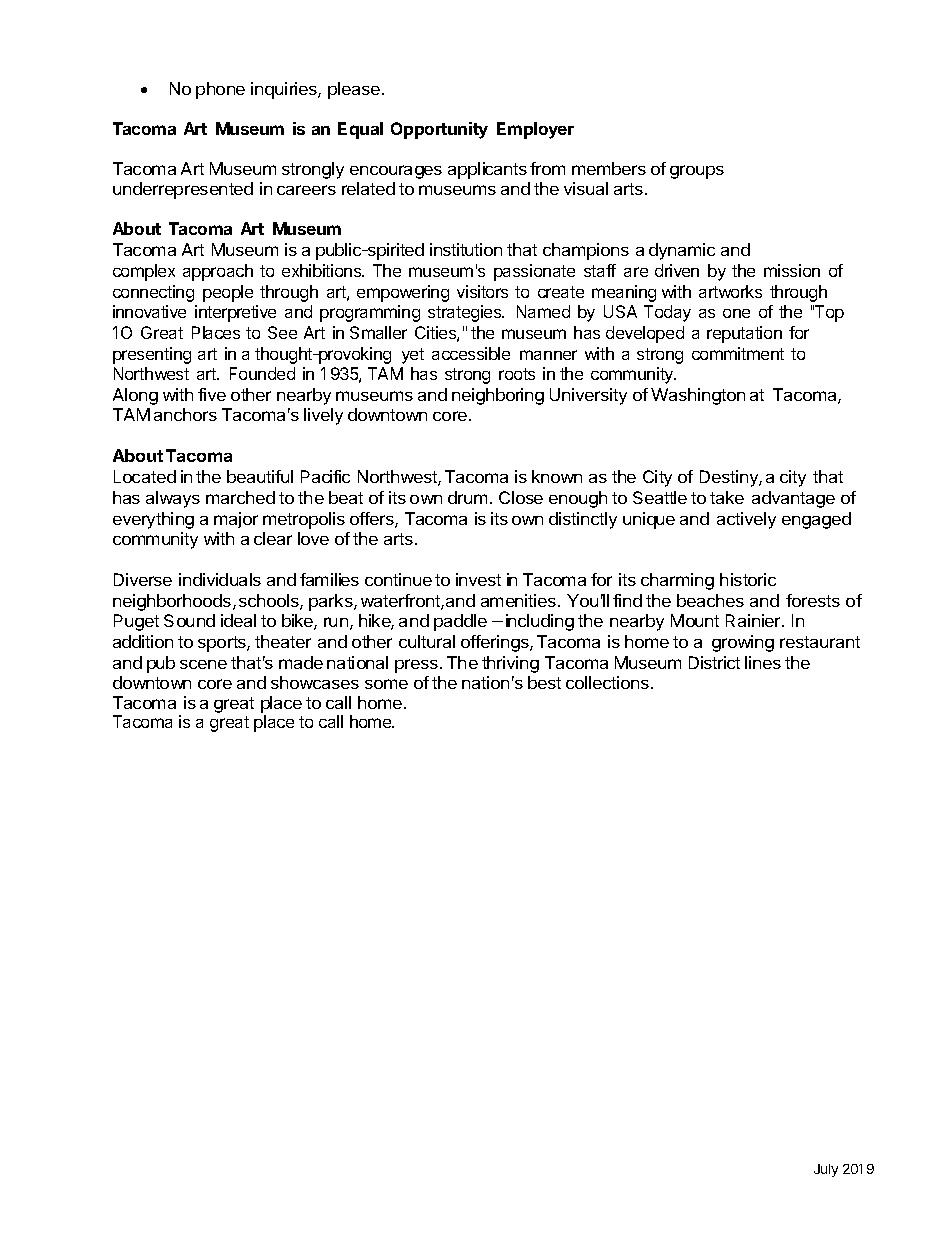 The width and height of the screenshot is (952, 1233). I want to click on interpretive, so click(235, 313).
